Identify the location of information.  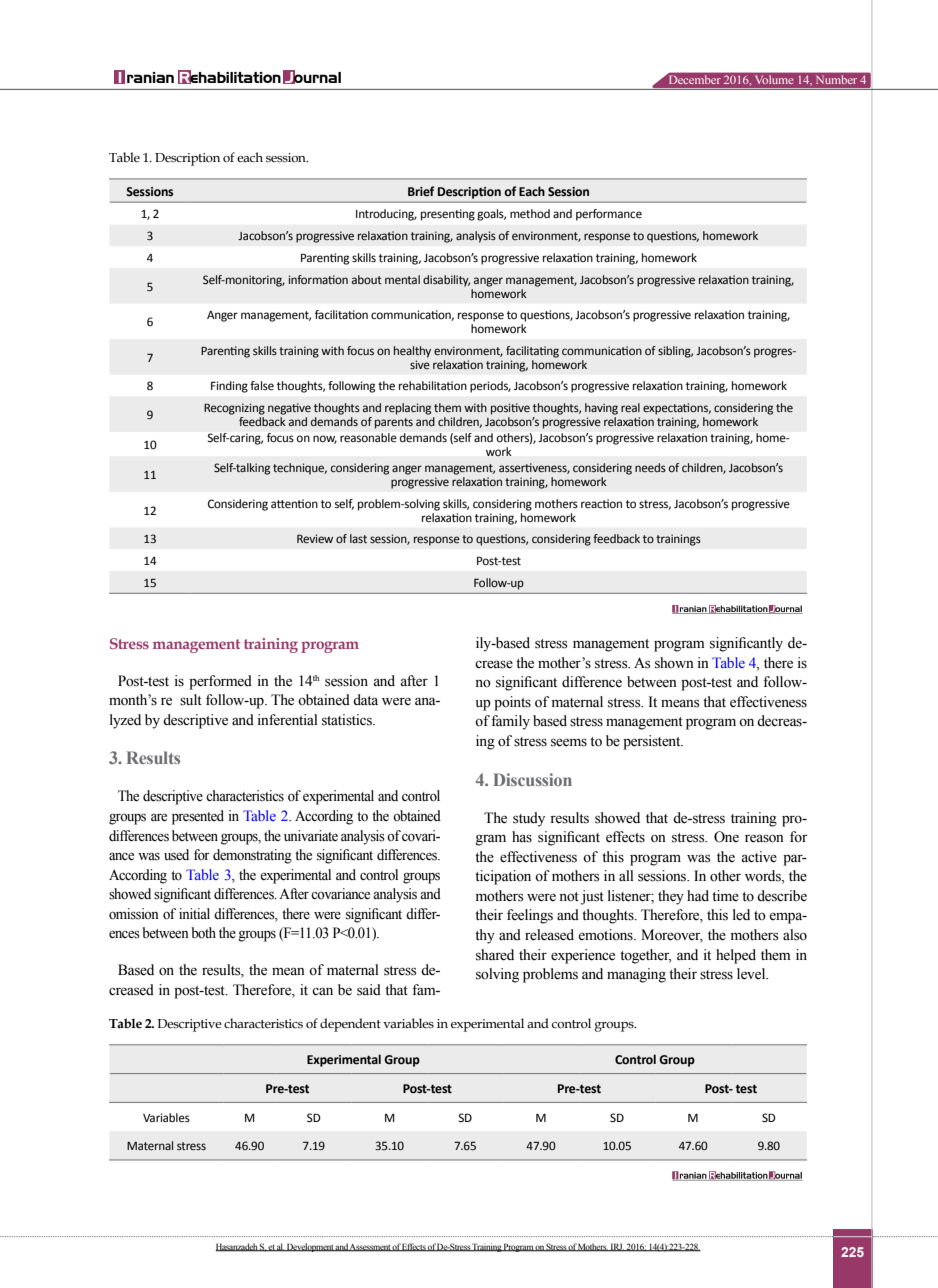
(318, 279).
